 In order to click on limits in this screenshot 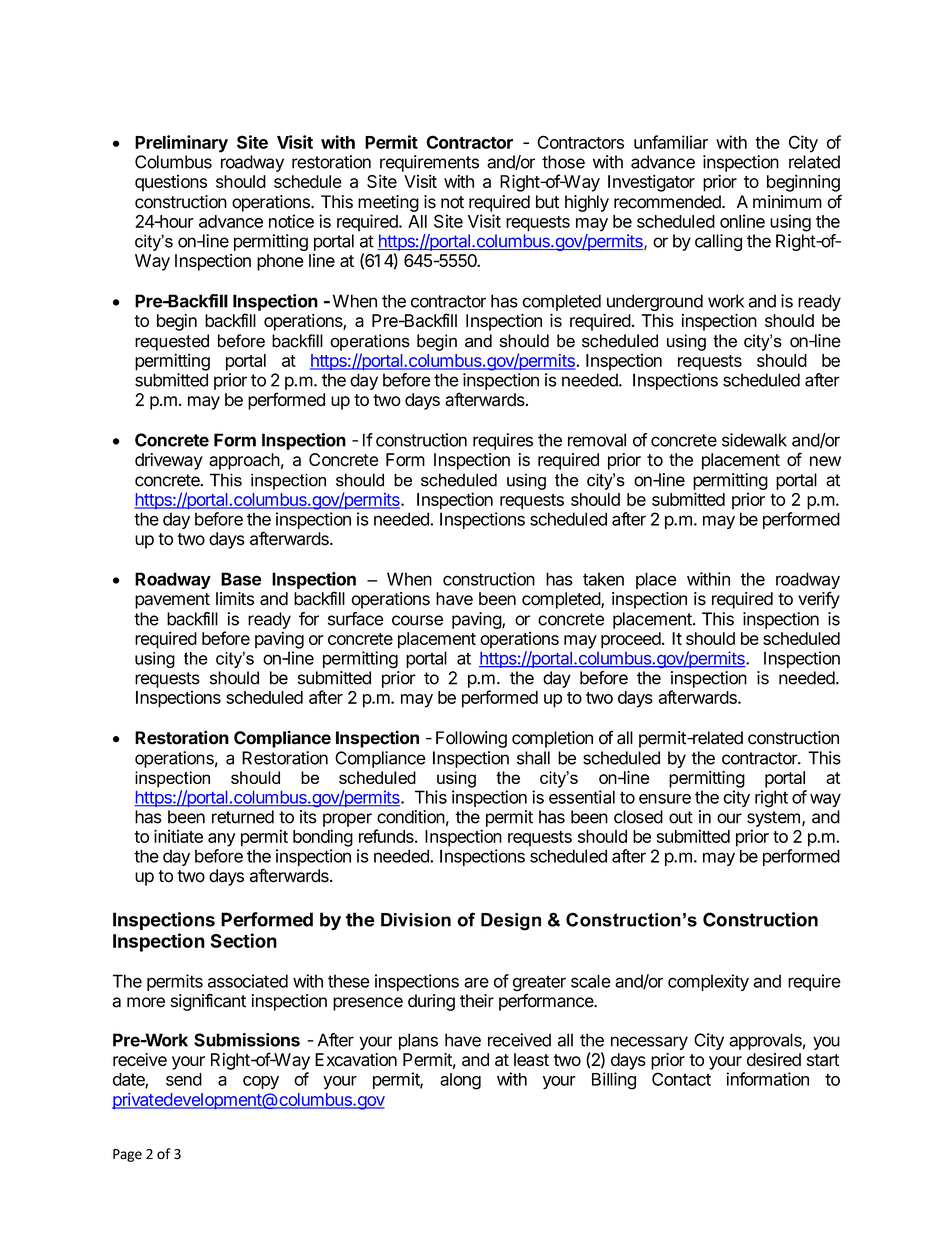, I will do `click(235, 599)`.
